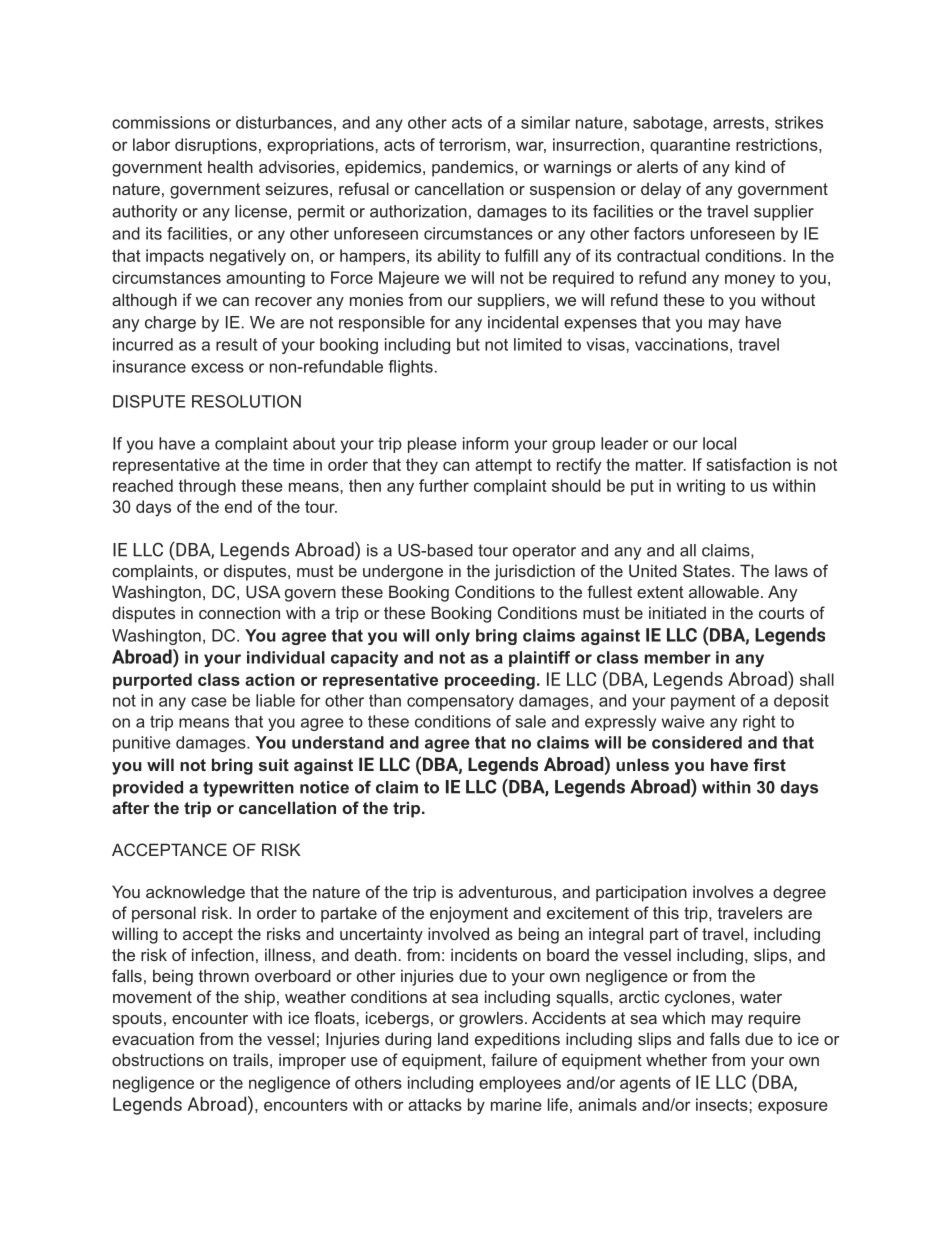 Image resolution: width=952 pixels, height=1233 pixels. Describe the element at coordinates (468, 344) in the image. I see `but` at that location.
